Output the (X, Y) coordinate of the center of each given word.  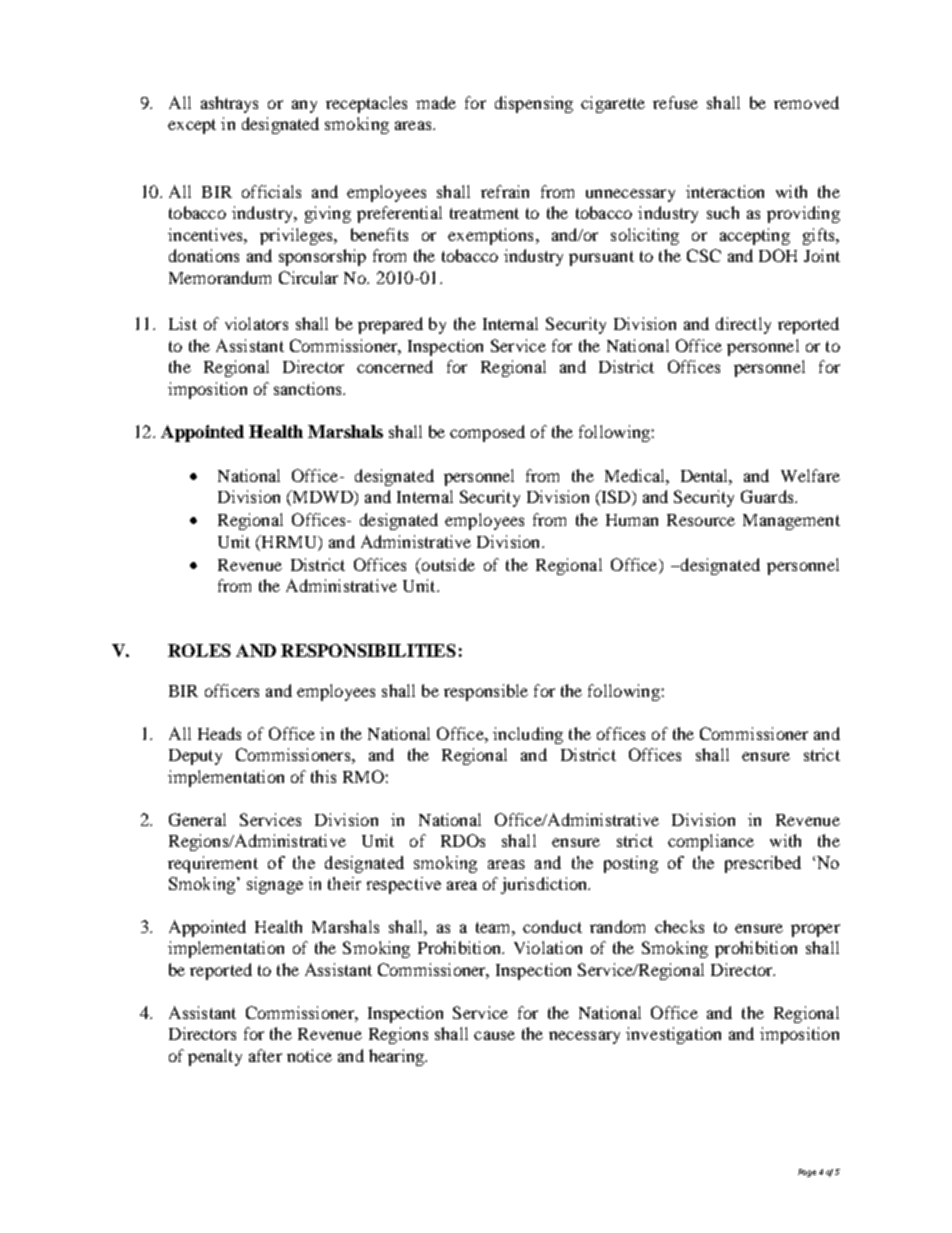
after (265, 1055)
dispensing (534, 104)
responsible (486, 692)
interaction (725, 191)
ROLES (199, 650)
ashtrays (229, 104)
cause (494, 1035)
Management (791, 522)
